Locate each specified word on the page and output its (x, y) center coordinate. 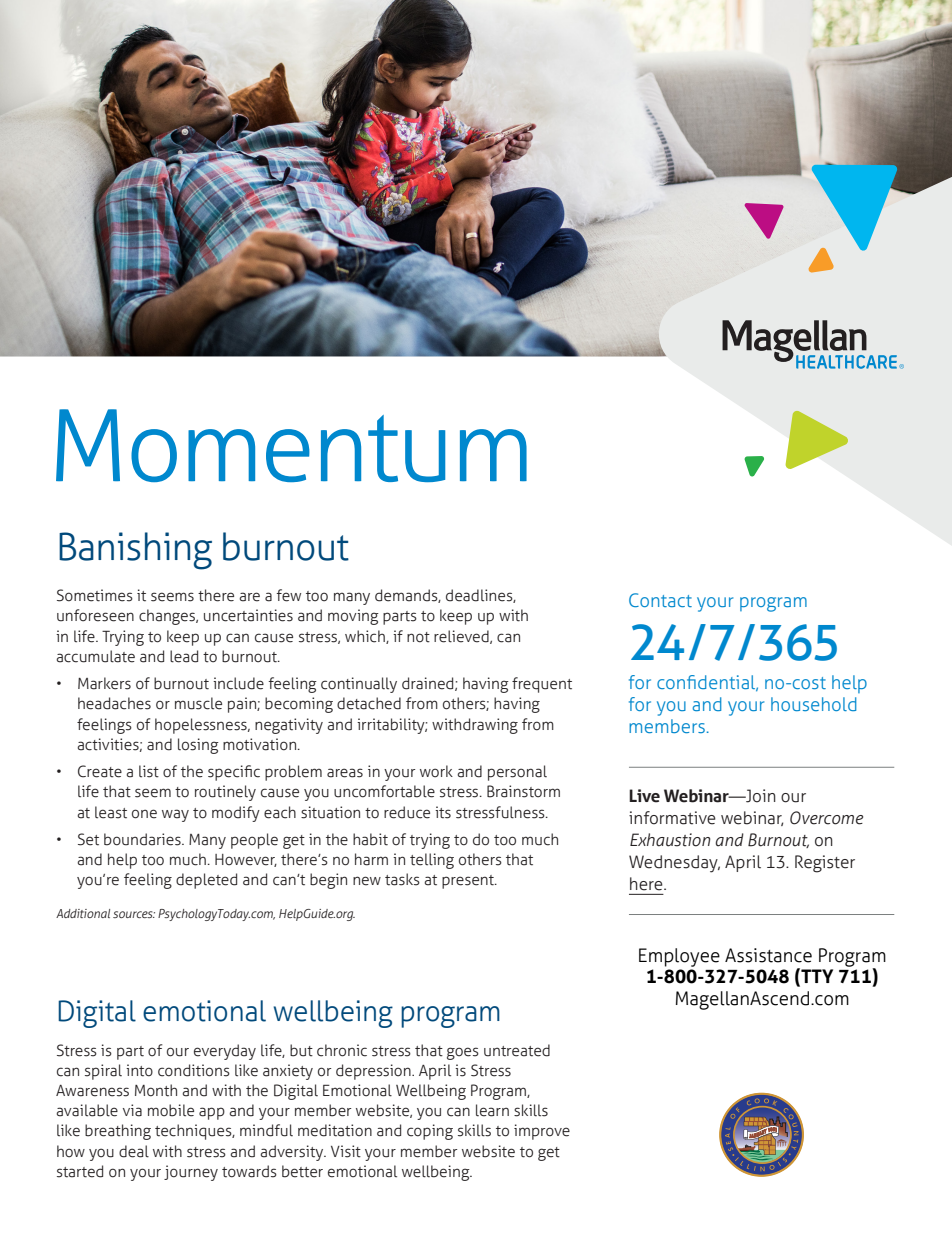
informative (672, 818)
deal (134, 1151)
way (175, 815)
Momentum (291, 445)
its (443, 812)
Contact (660, 600)
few (288, 595)
